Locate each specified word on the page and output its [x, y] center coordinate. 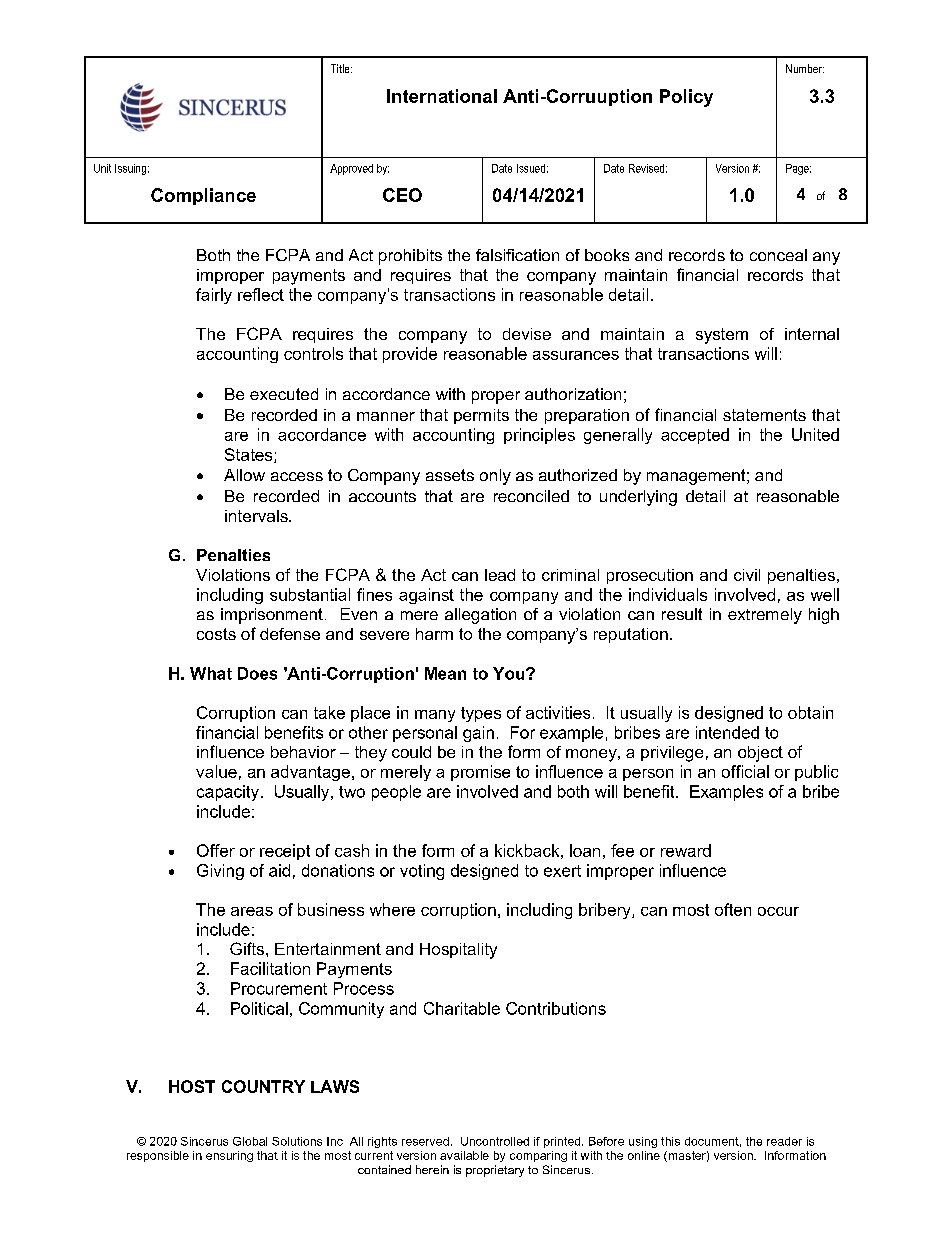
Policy [686, 98]
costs [216, 634]
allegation [480, 616]
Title [341, 68]
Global [250, 1141]
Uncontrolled [495, 1141]
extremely [765, 616]
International [442, 96]
